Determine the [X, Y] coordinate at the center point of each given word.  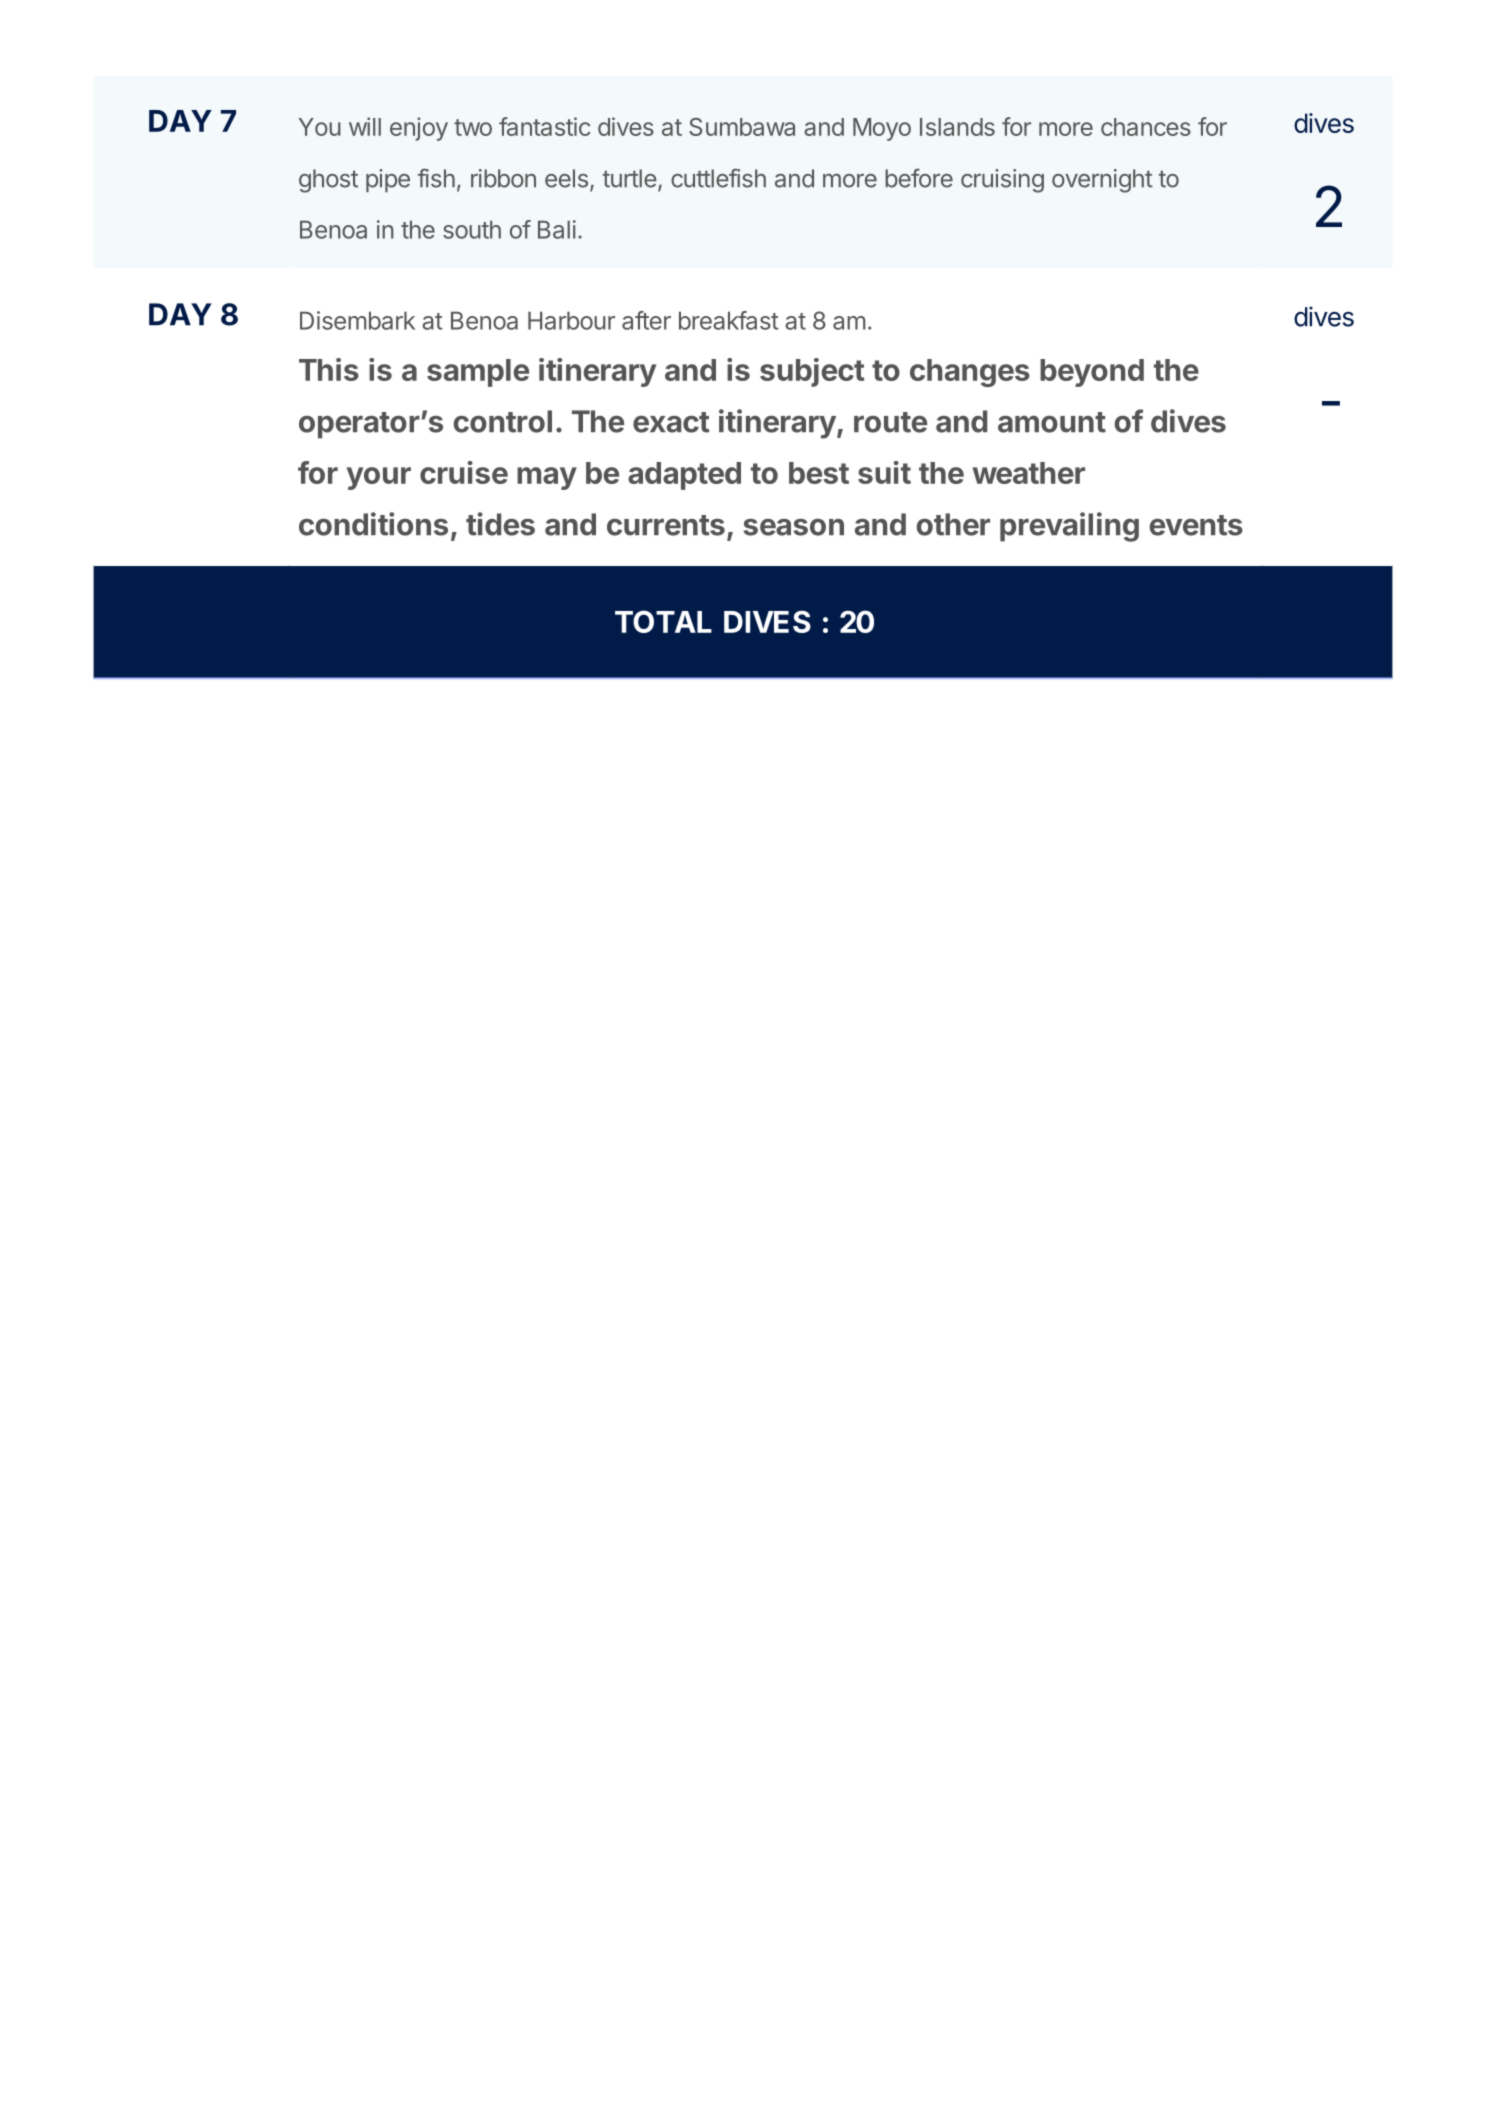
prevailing [1069, 527]
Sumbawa [742, 127]
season [793, 527]
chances [1146, 127]
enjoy [419, 129]
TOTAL [663, 621]
